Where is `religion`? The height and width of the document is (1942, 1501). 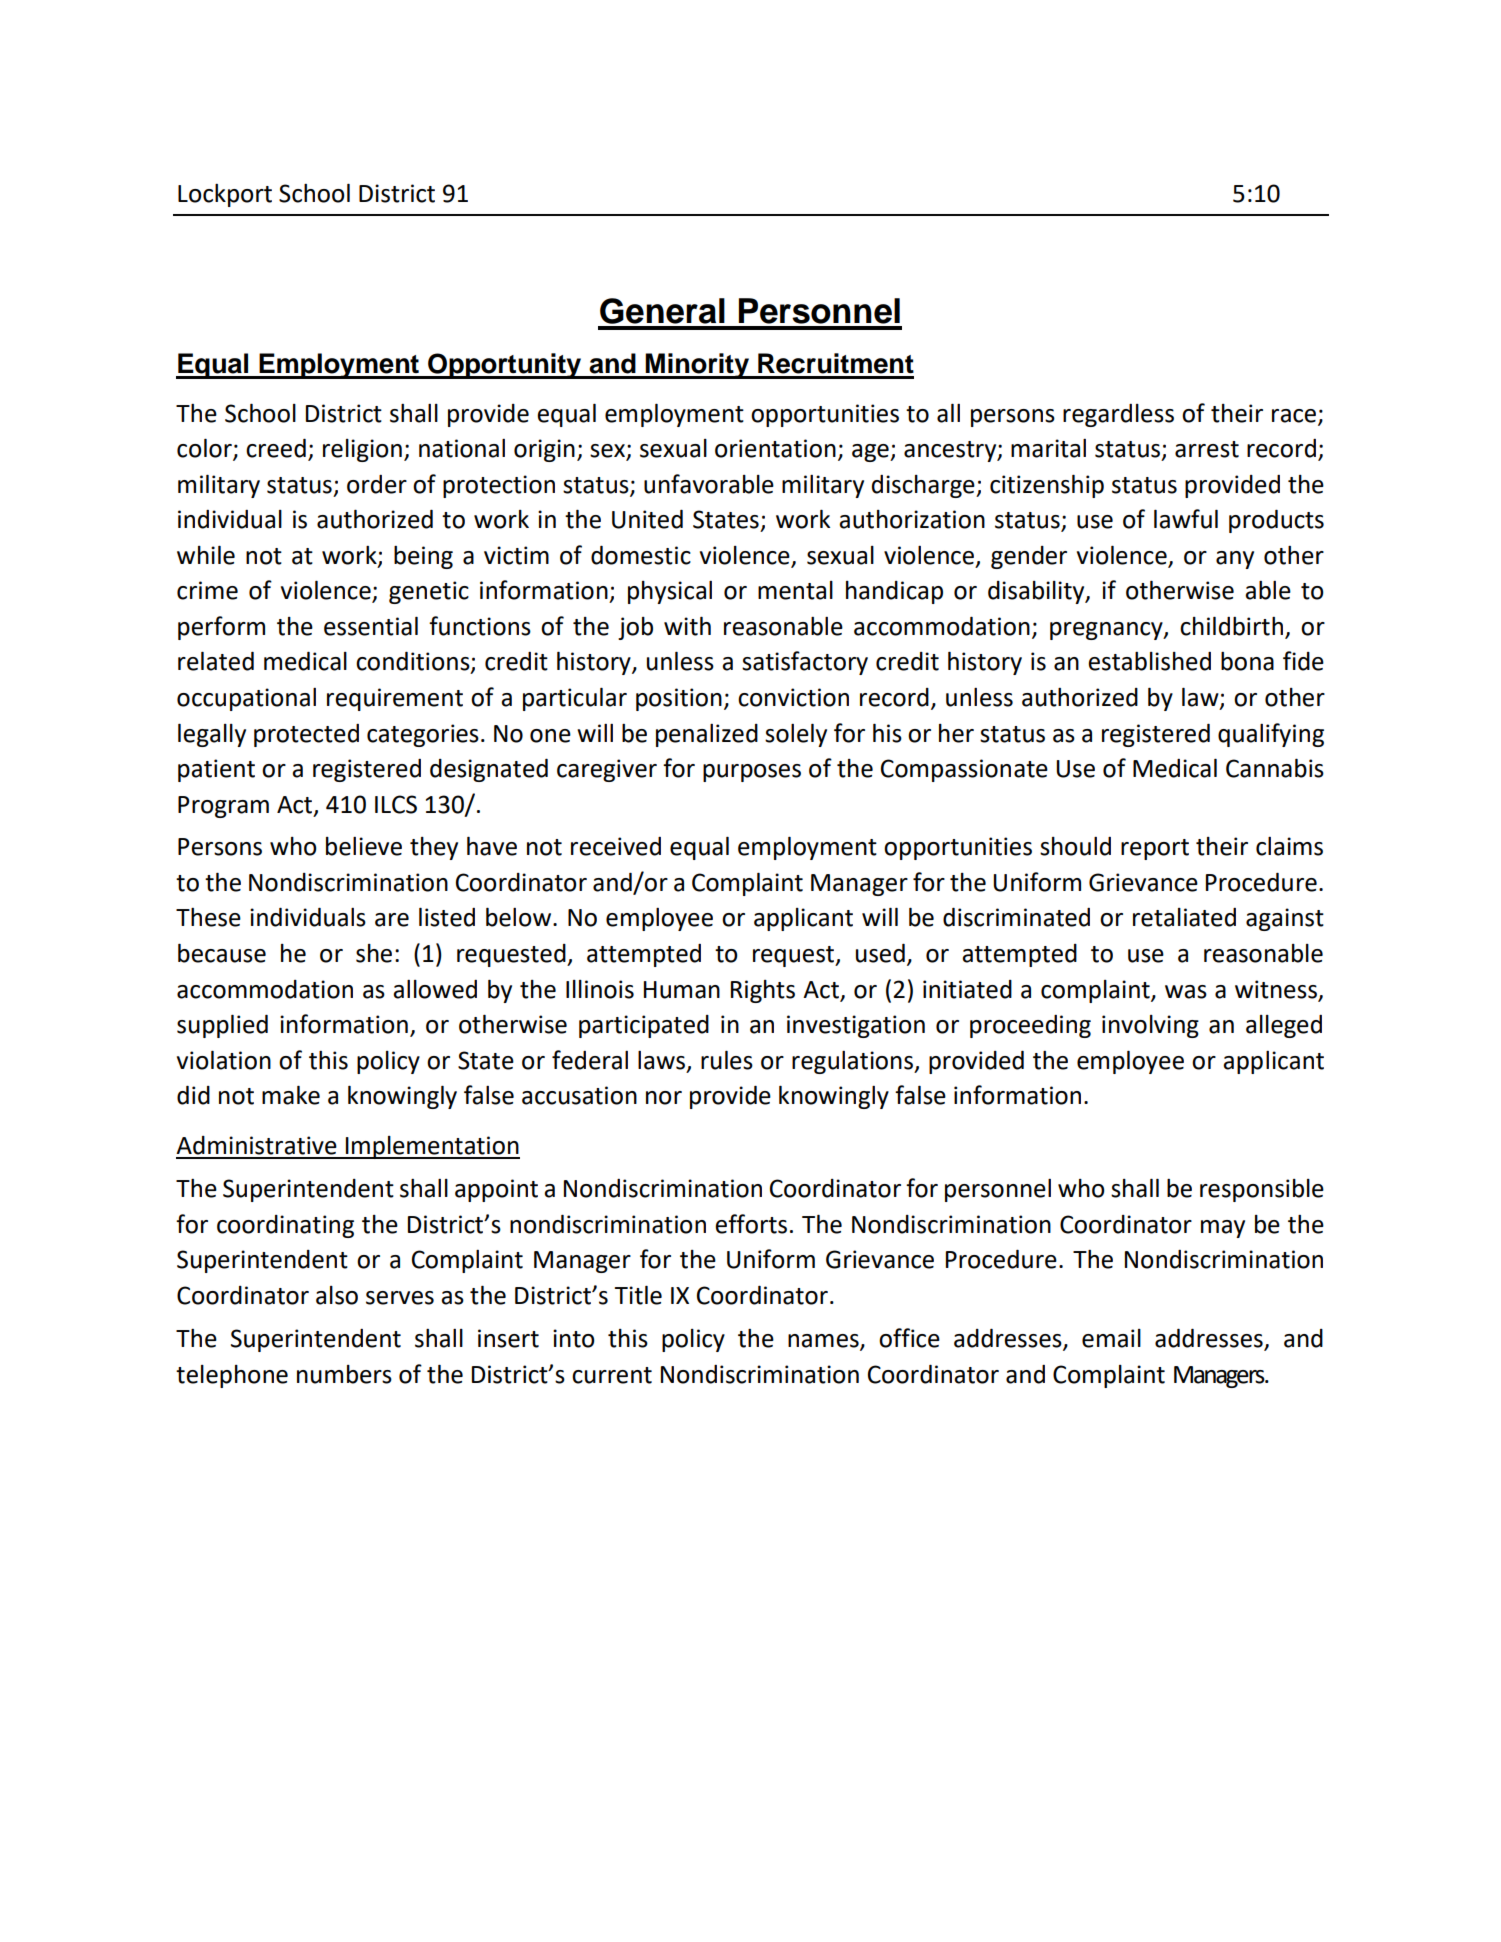
religion is located at coordinates (362, 450).
